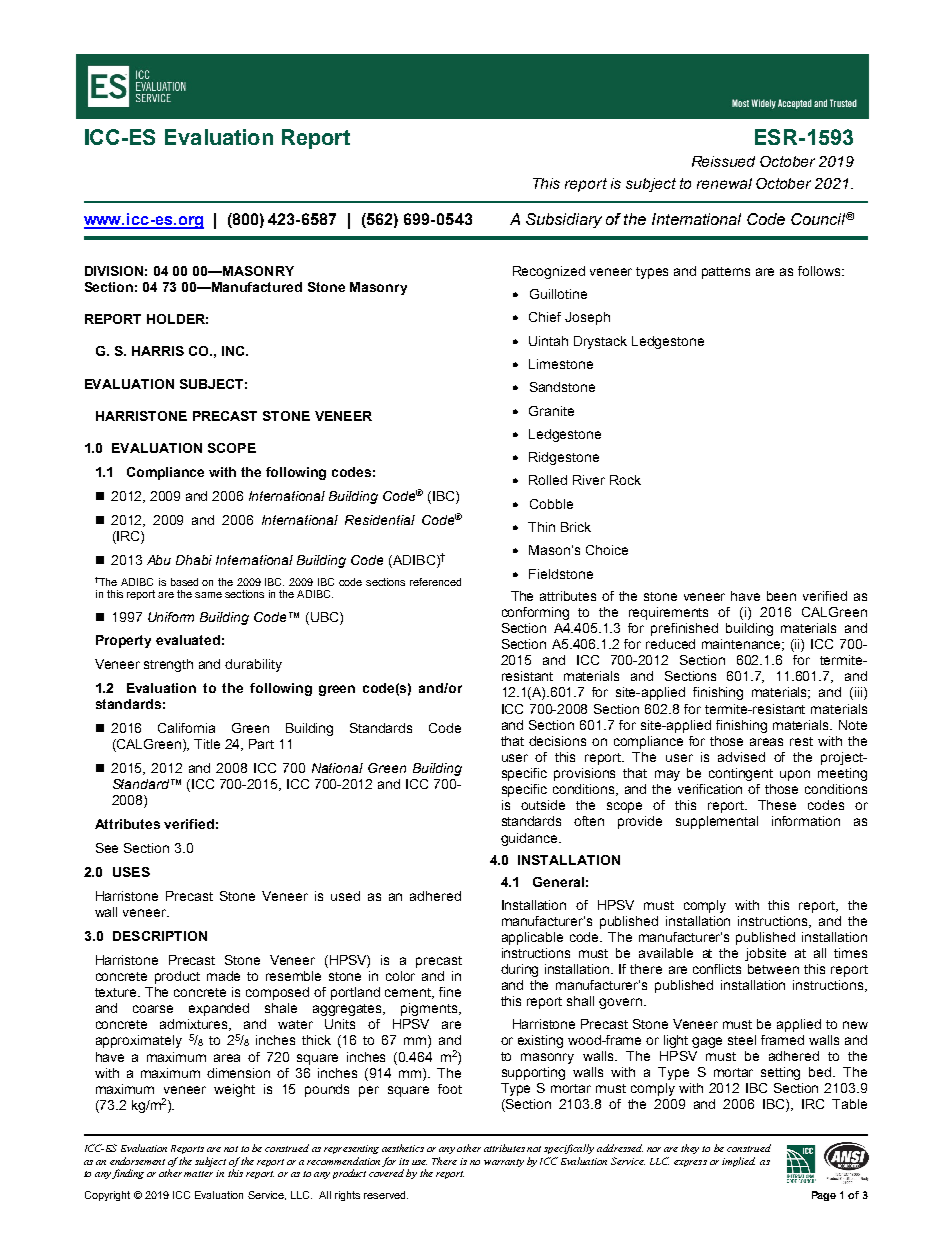 This page has height=1233, width=952. What do you see at coordinates (773, 969) in the page?
I see `between` at bounding box center [773, 969].
